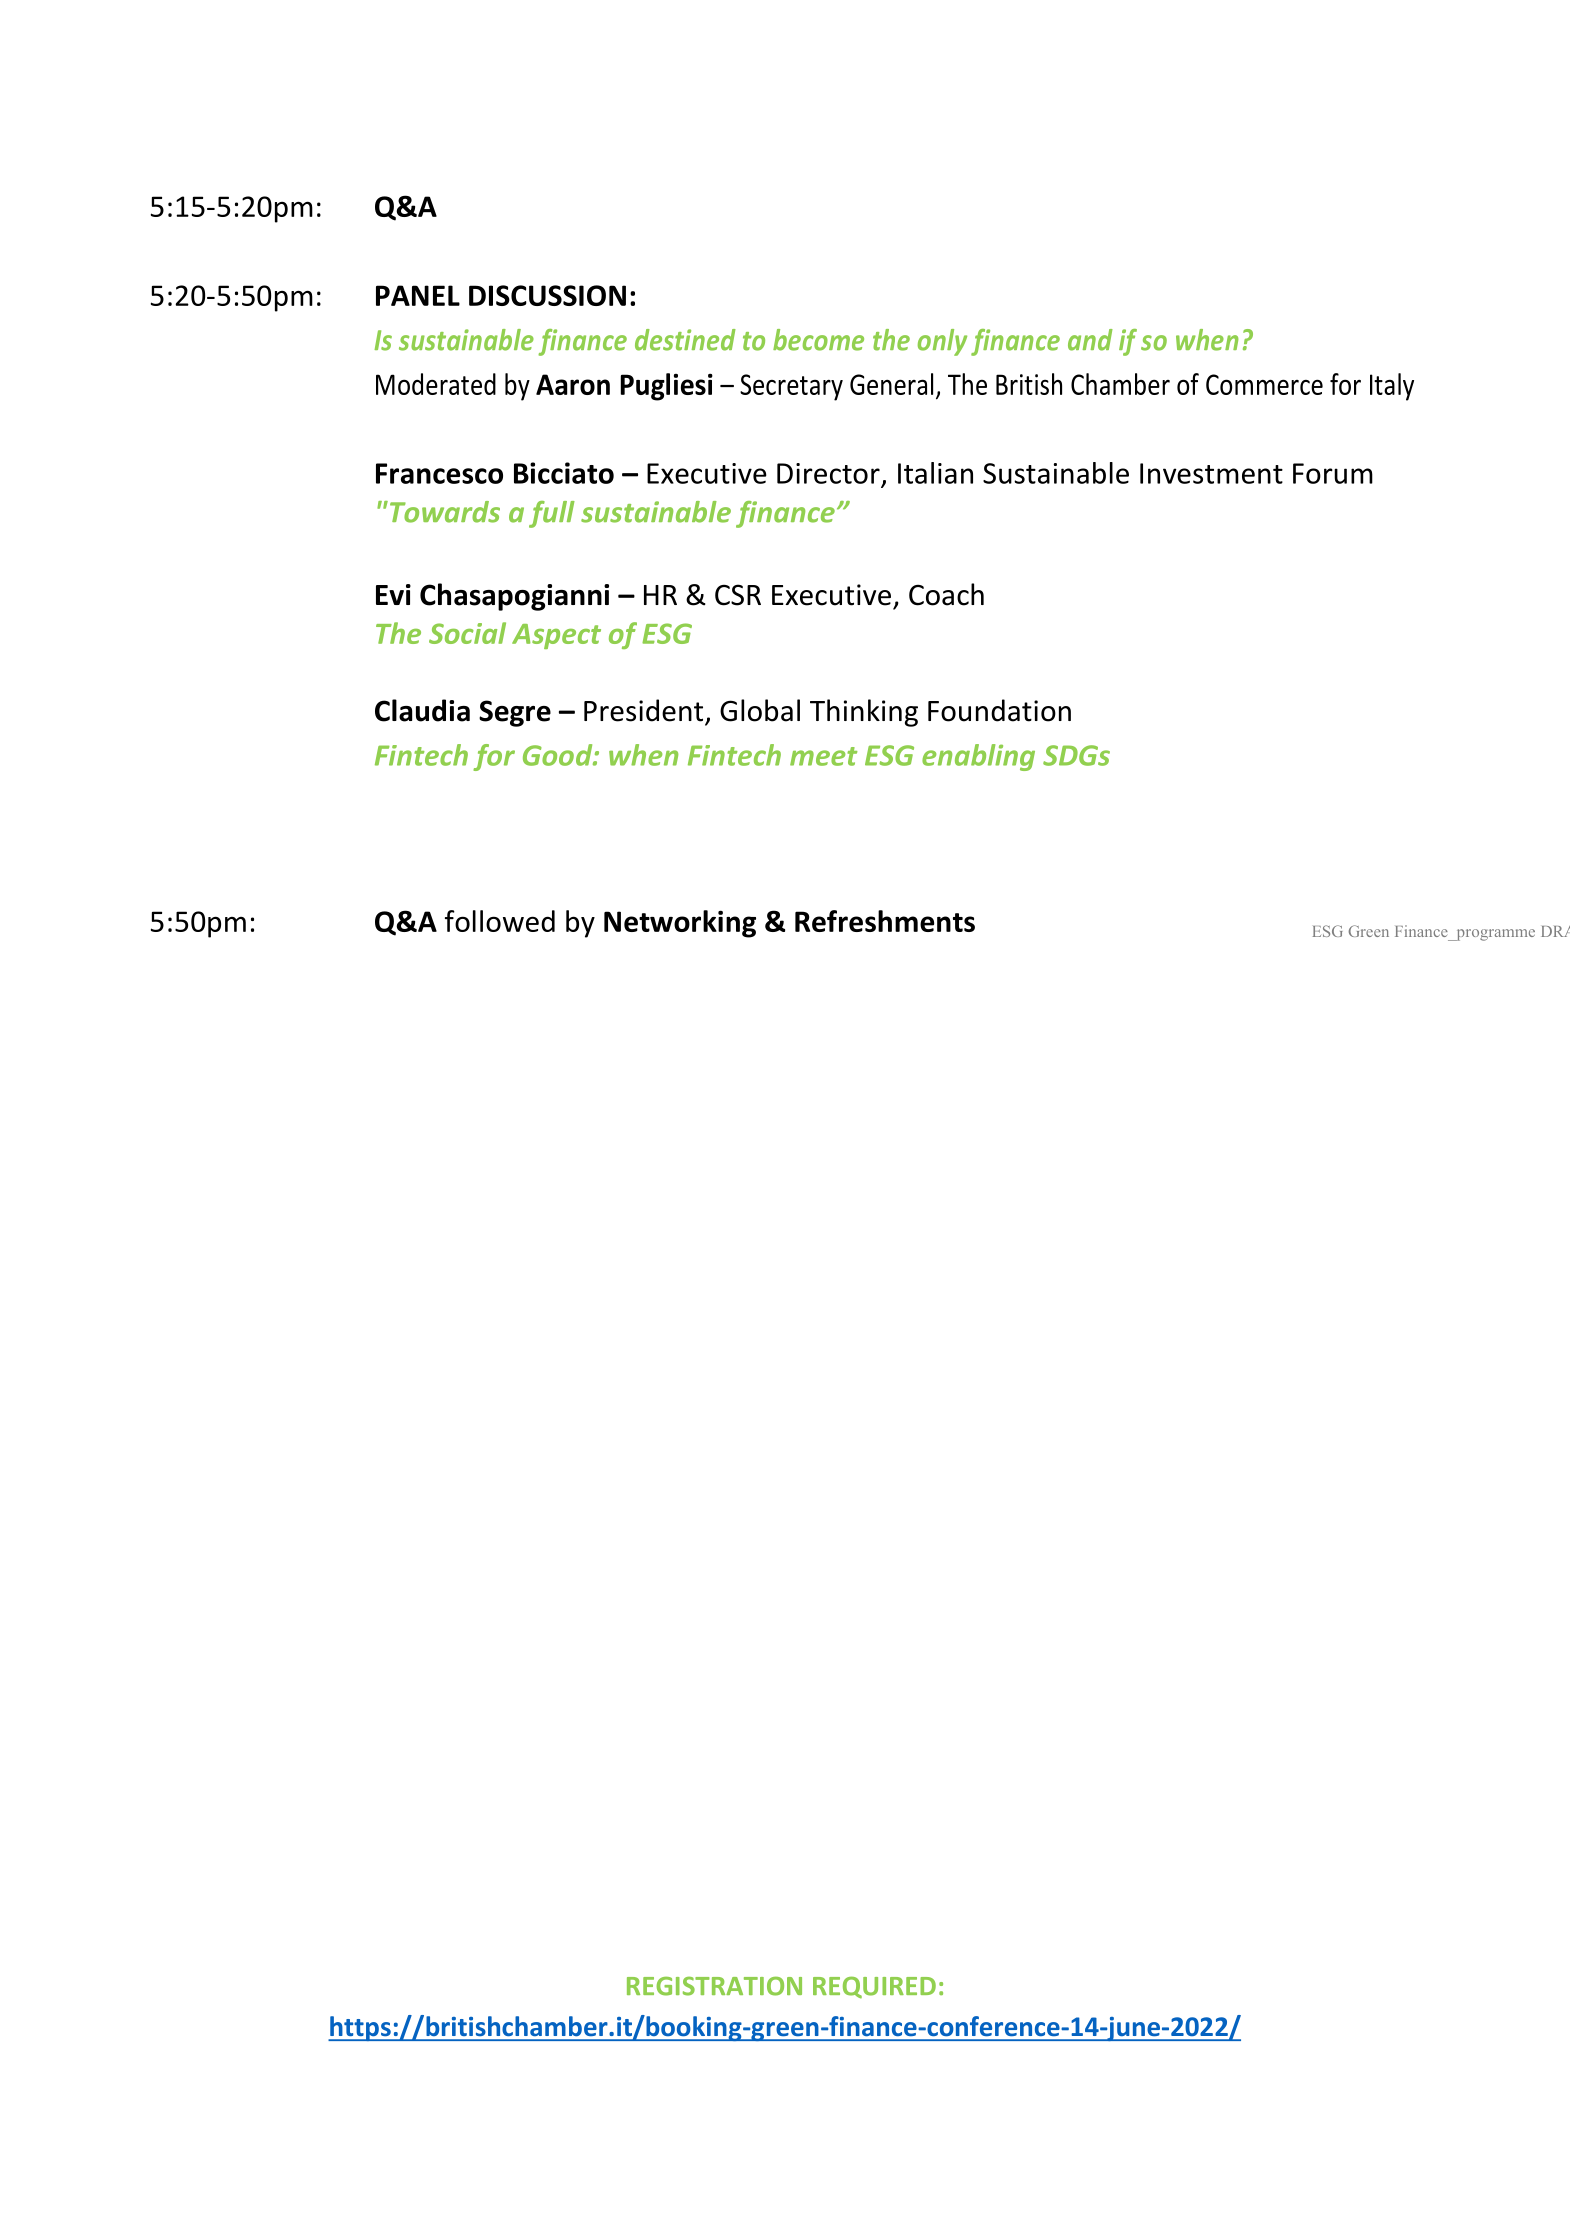  Describe the element at coordinates (978, 757) in the screenshot. I see `enabling` at that location.
